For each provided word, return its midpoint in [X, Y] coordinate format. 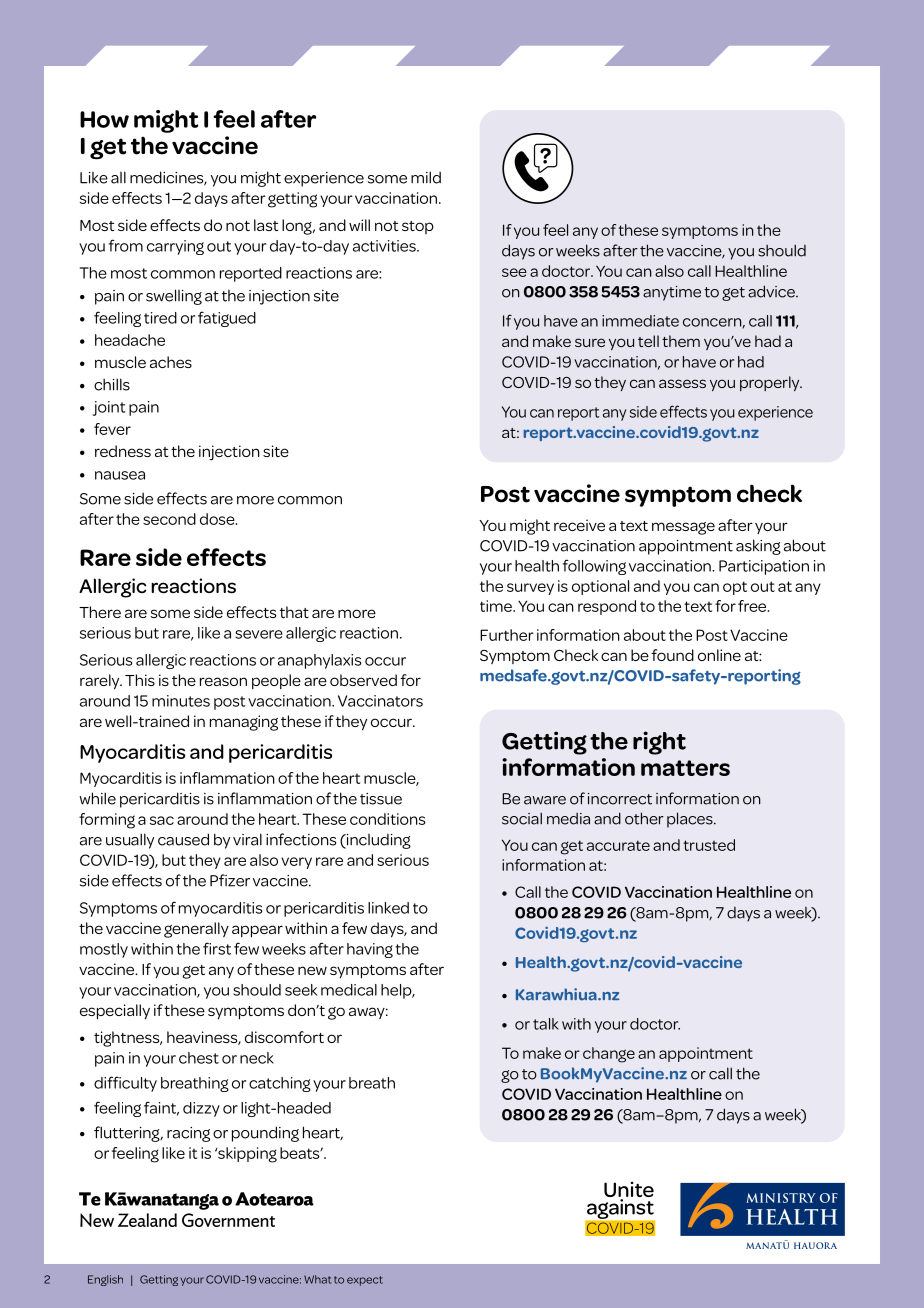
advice [772, 291]
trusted [709, 845]
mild [426, 177]
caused [183, 839]
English [105, 1280]
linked [388, 908]
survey [530, 589]
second [169, 519]
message [683, 528]
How [104, 119]
